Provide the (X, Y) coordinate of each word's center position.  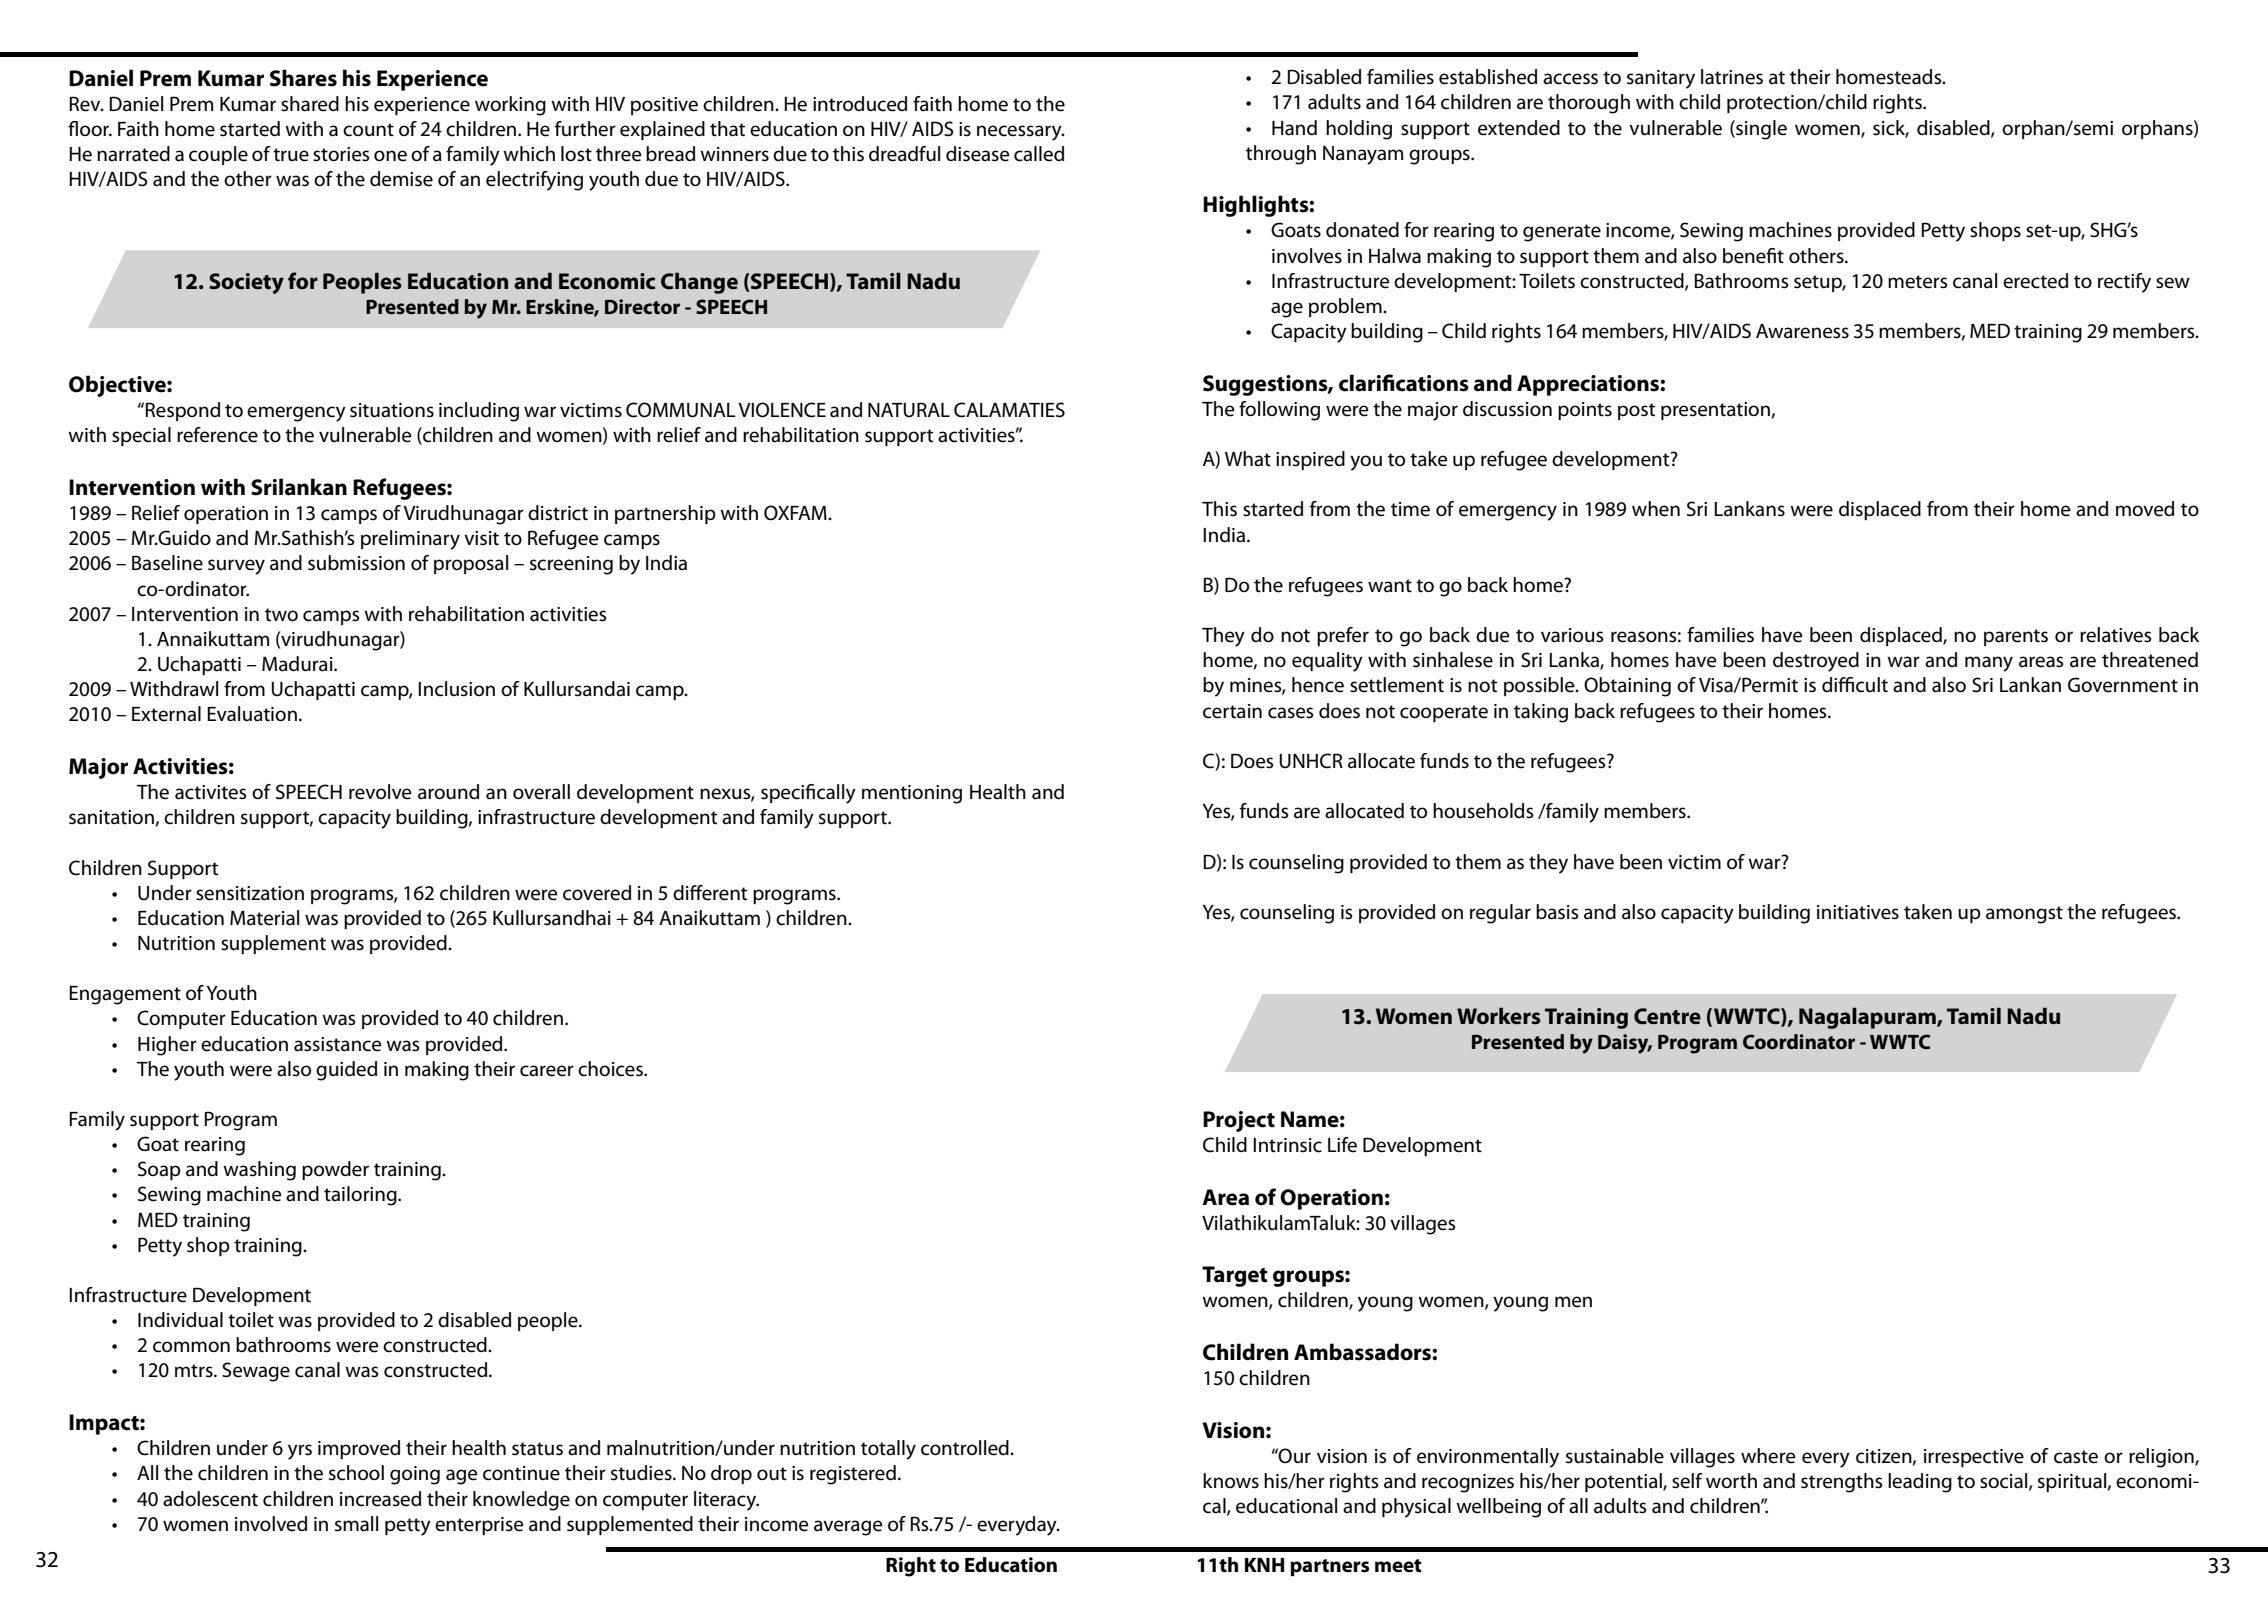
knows (1231, 1481)
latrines (1732, 77)
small (356, 1524)
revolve (380, 792)
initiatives (1858, 912)
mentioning (912, 794)
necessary (1020, 133)
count (368, 130)
